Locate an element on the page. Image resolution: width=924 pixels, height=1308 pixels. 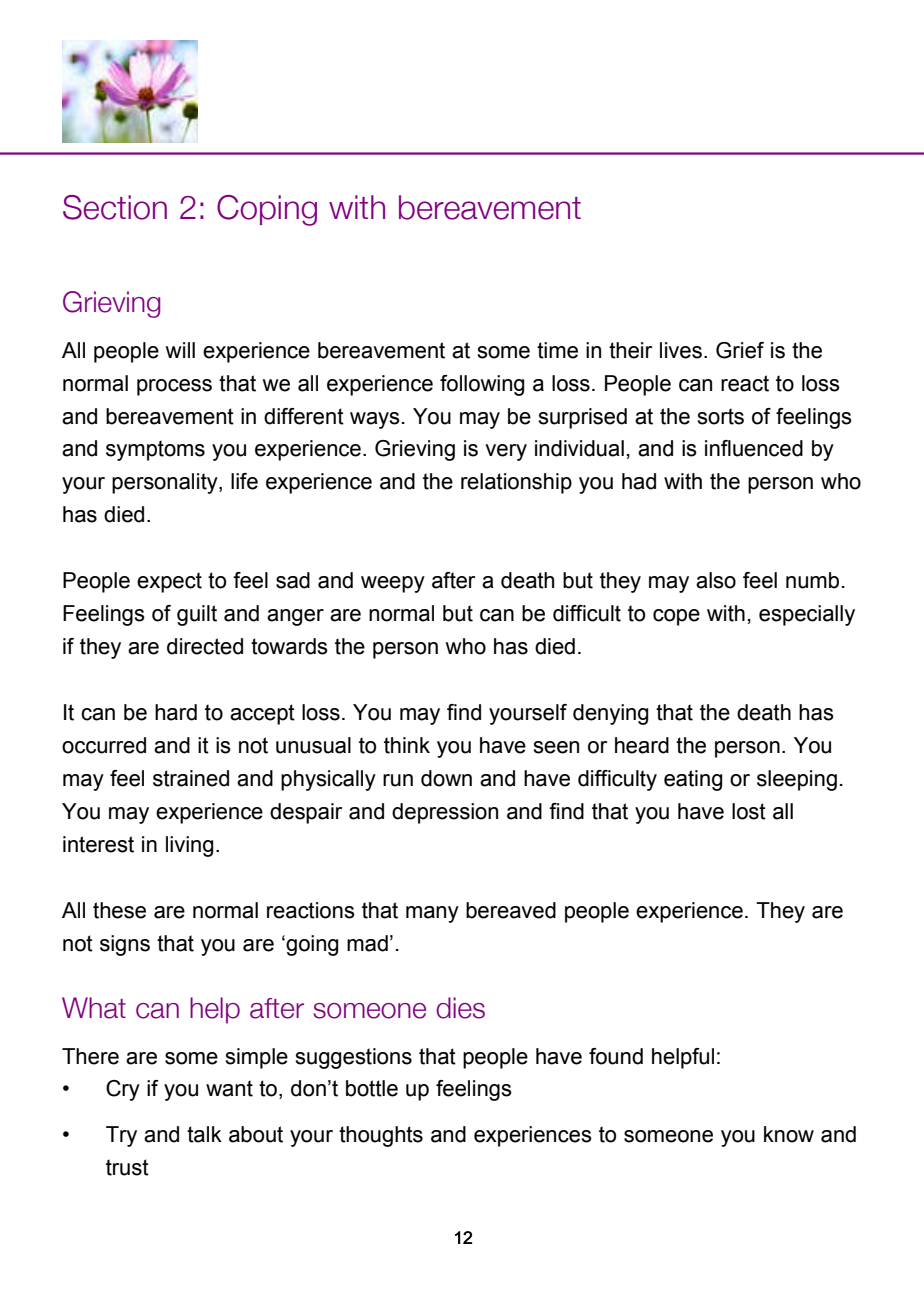
found is located at coordinates (616, 1056).
